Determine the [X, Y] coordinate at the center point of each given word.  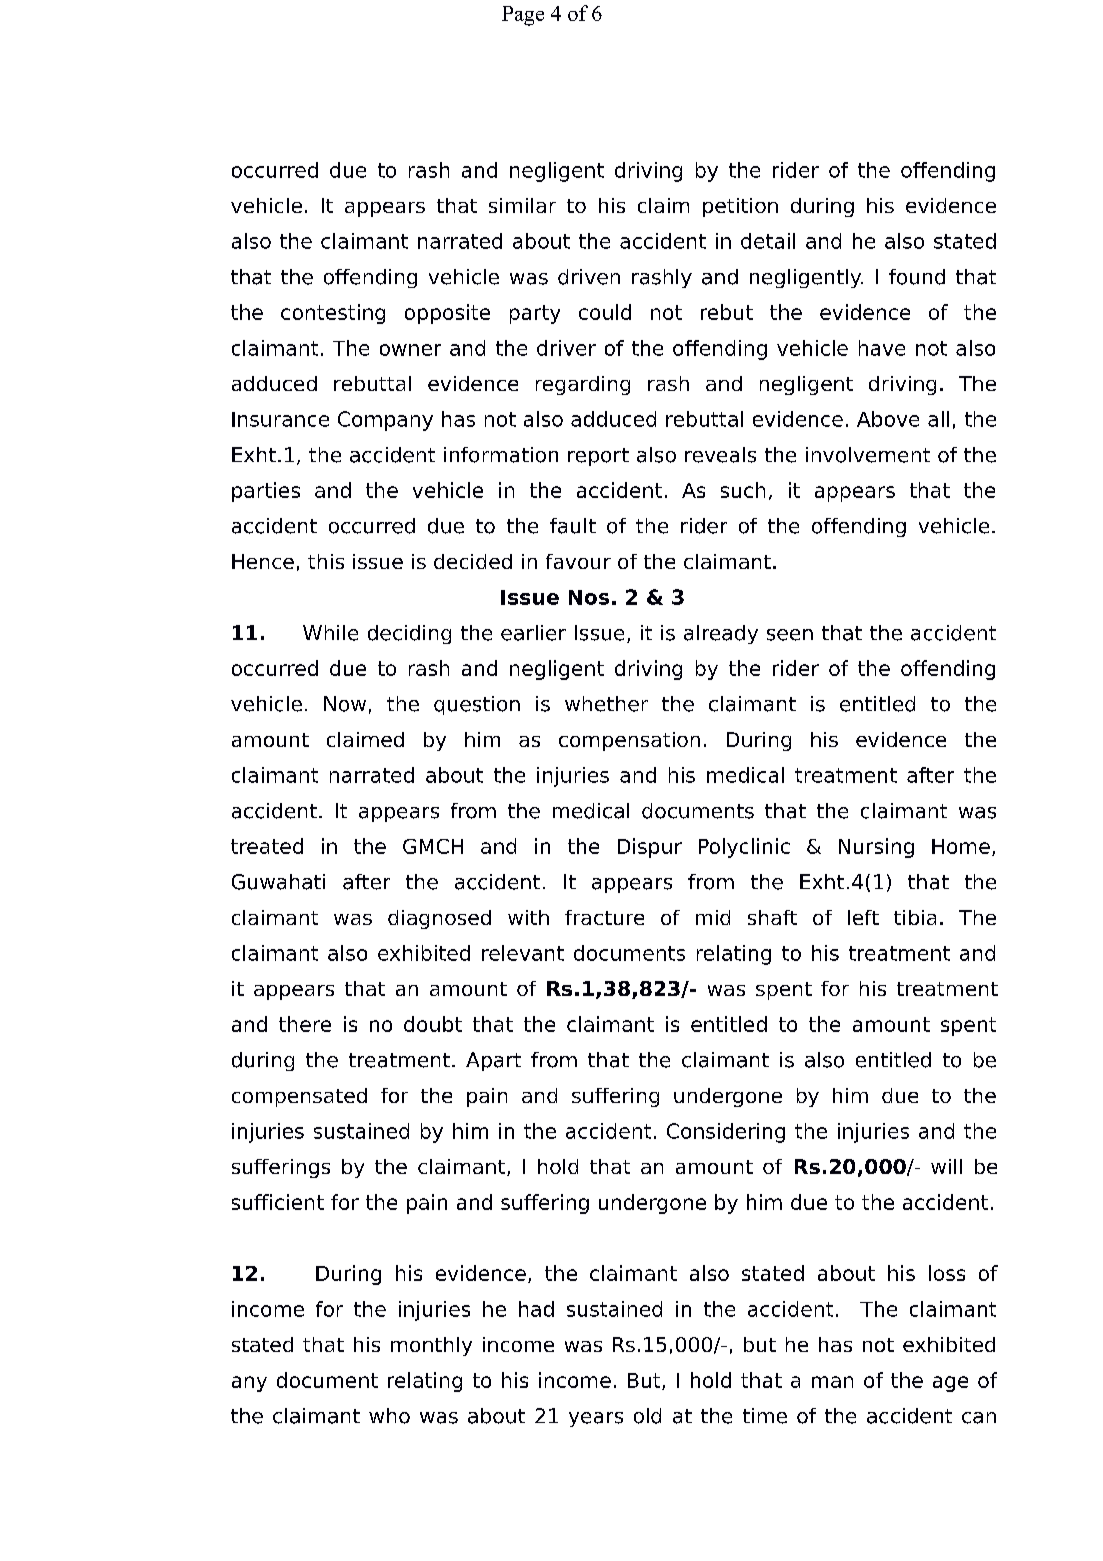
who [389, 1416]
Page [523, 16]
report [598, 457]
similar [522, 205]
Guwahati [278, 882]
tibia [915, 917]
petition [740, 207]
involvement [868, 455]
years [596, 1419]
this [326, 561]
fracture [604, 917]
